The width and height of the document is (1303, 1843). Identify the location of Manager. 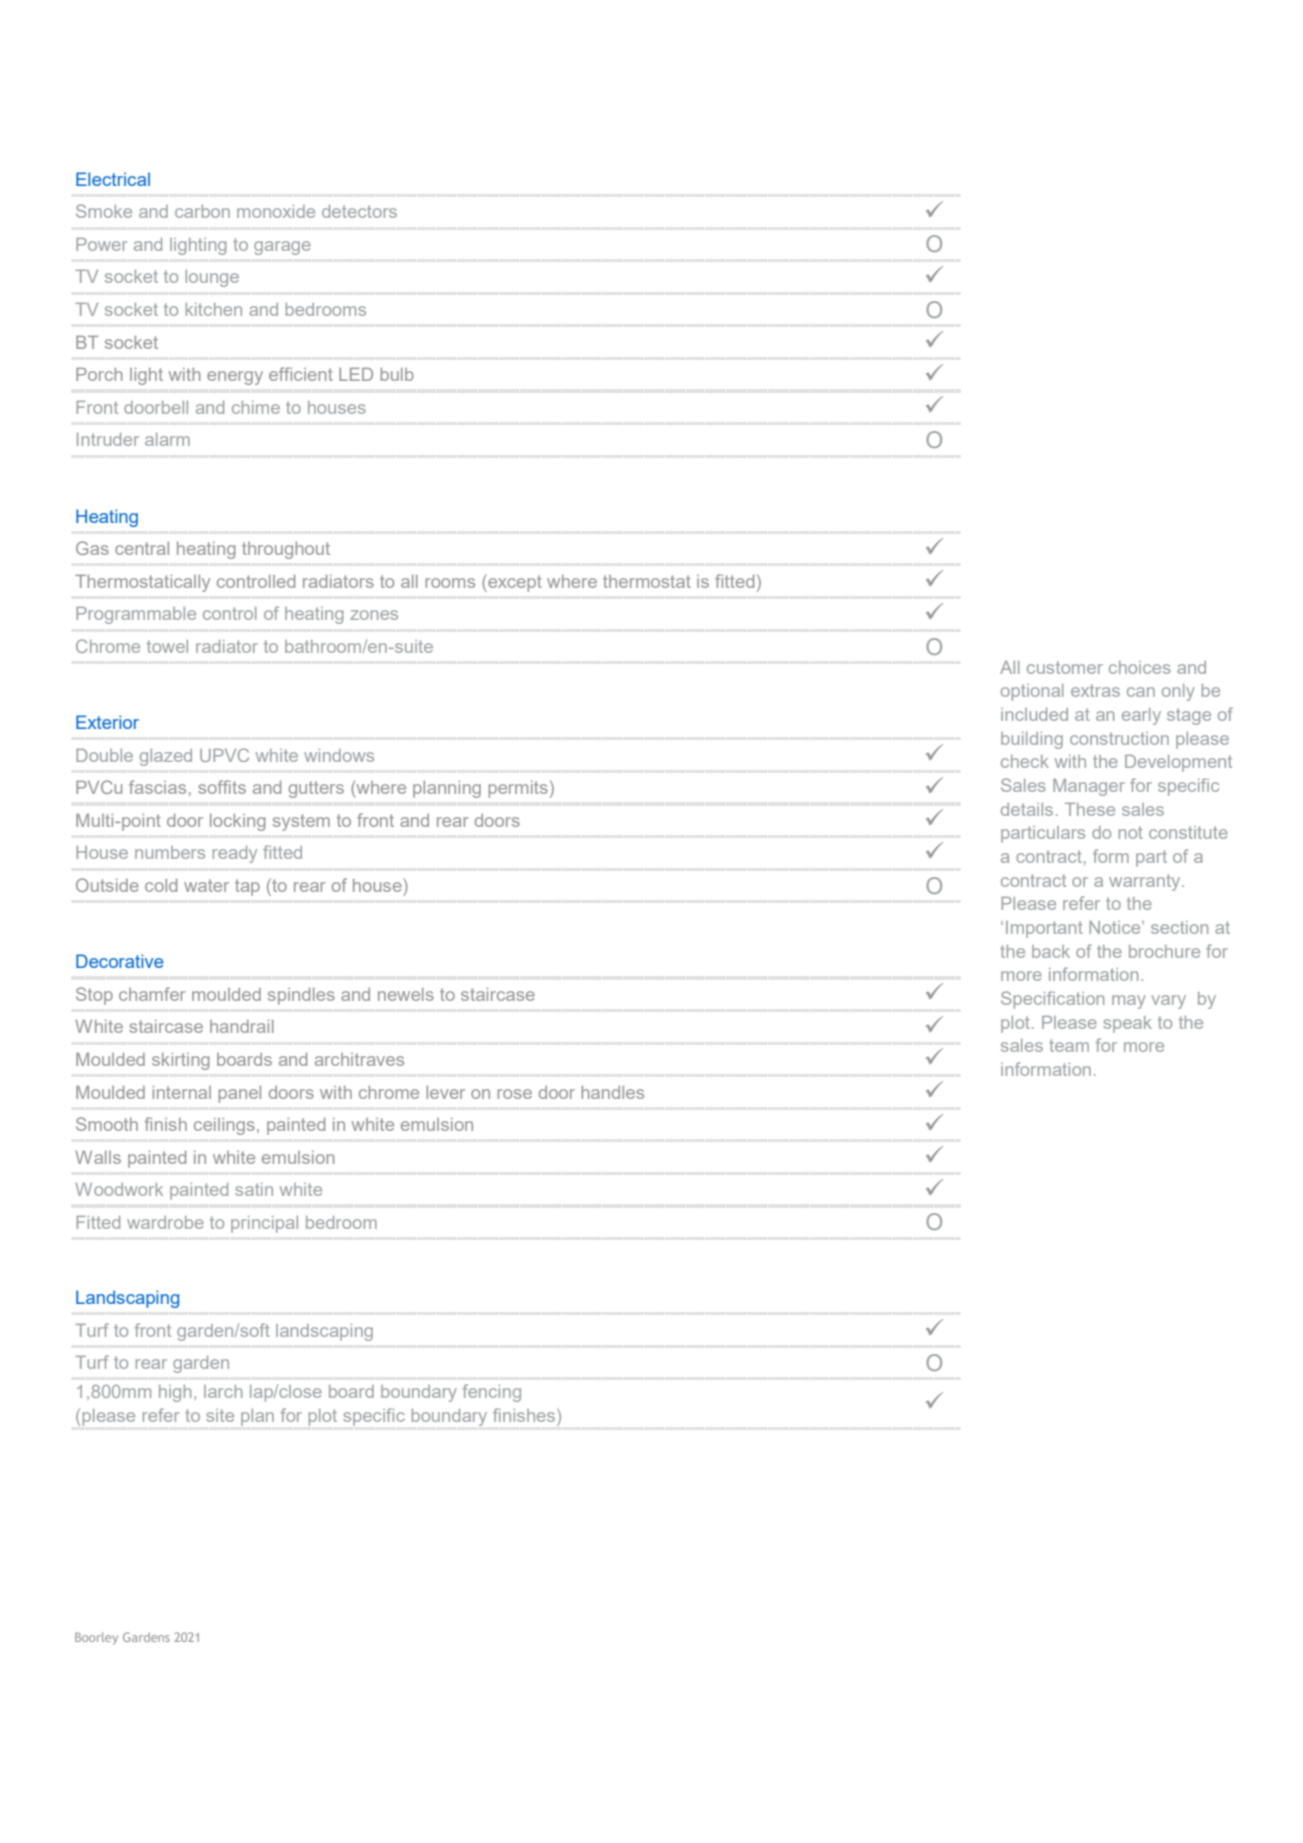
(1089, 787).
